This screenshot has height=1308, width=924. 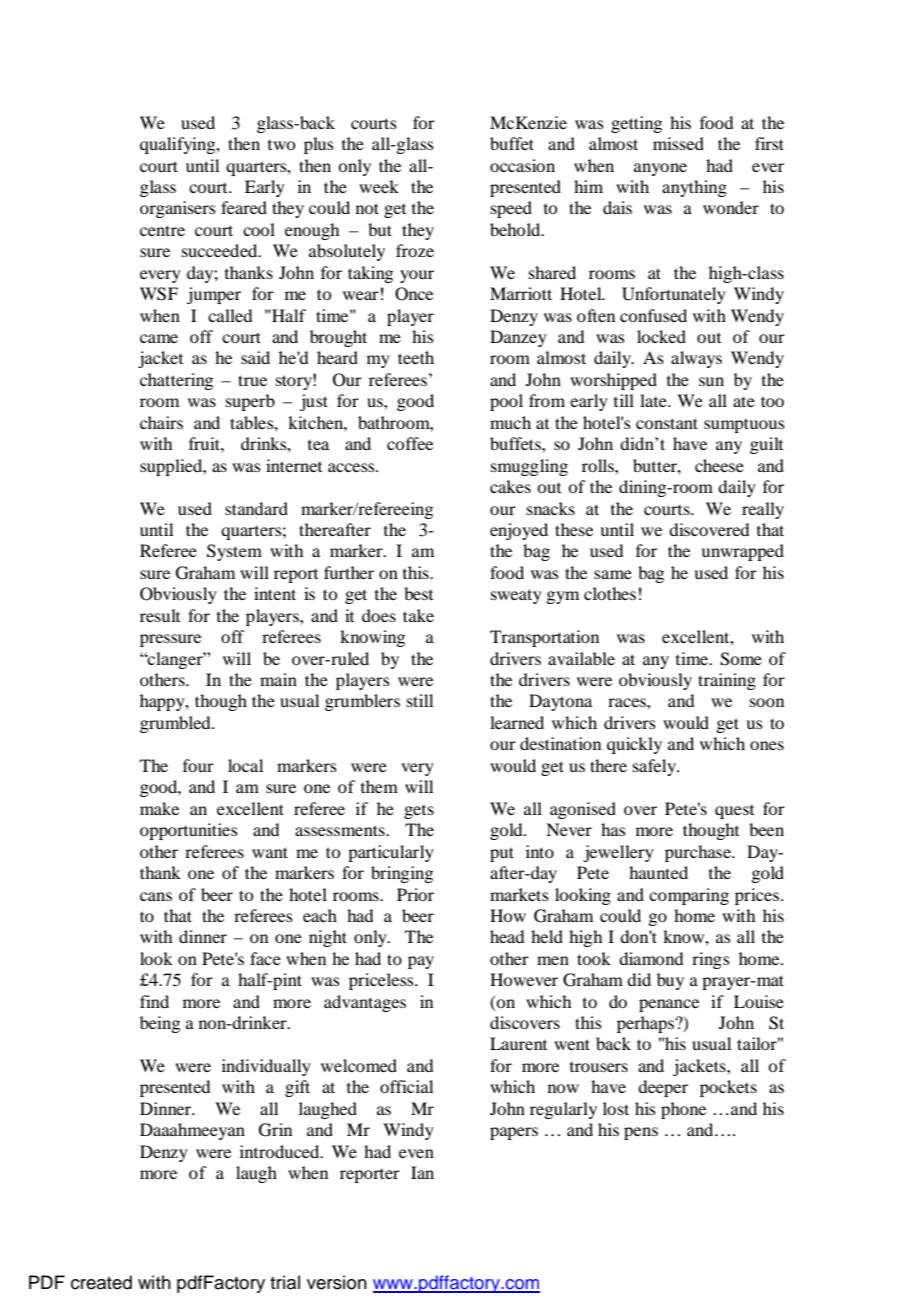 I want to click on quest, so click(x=734, y=812).
